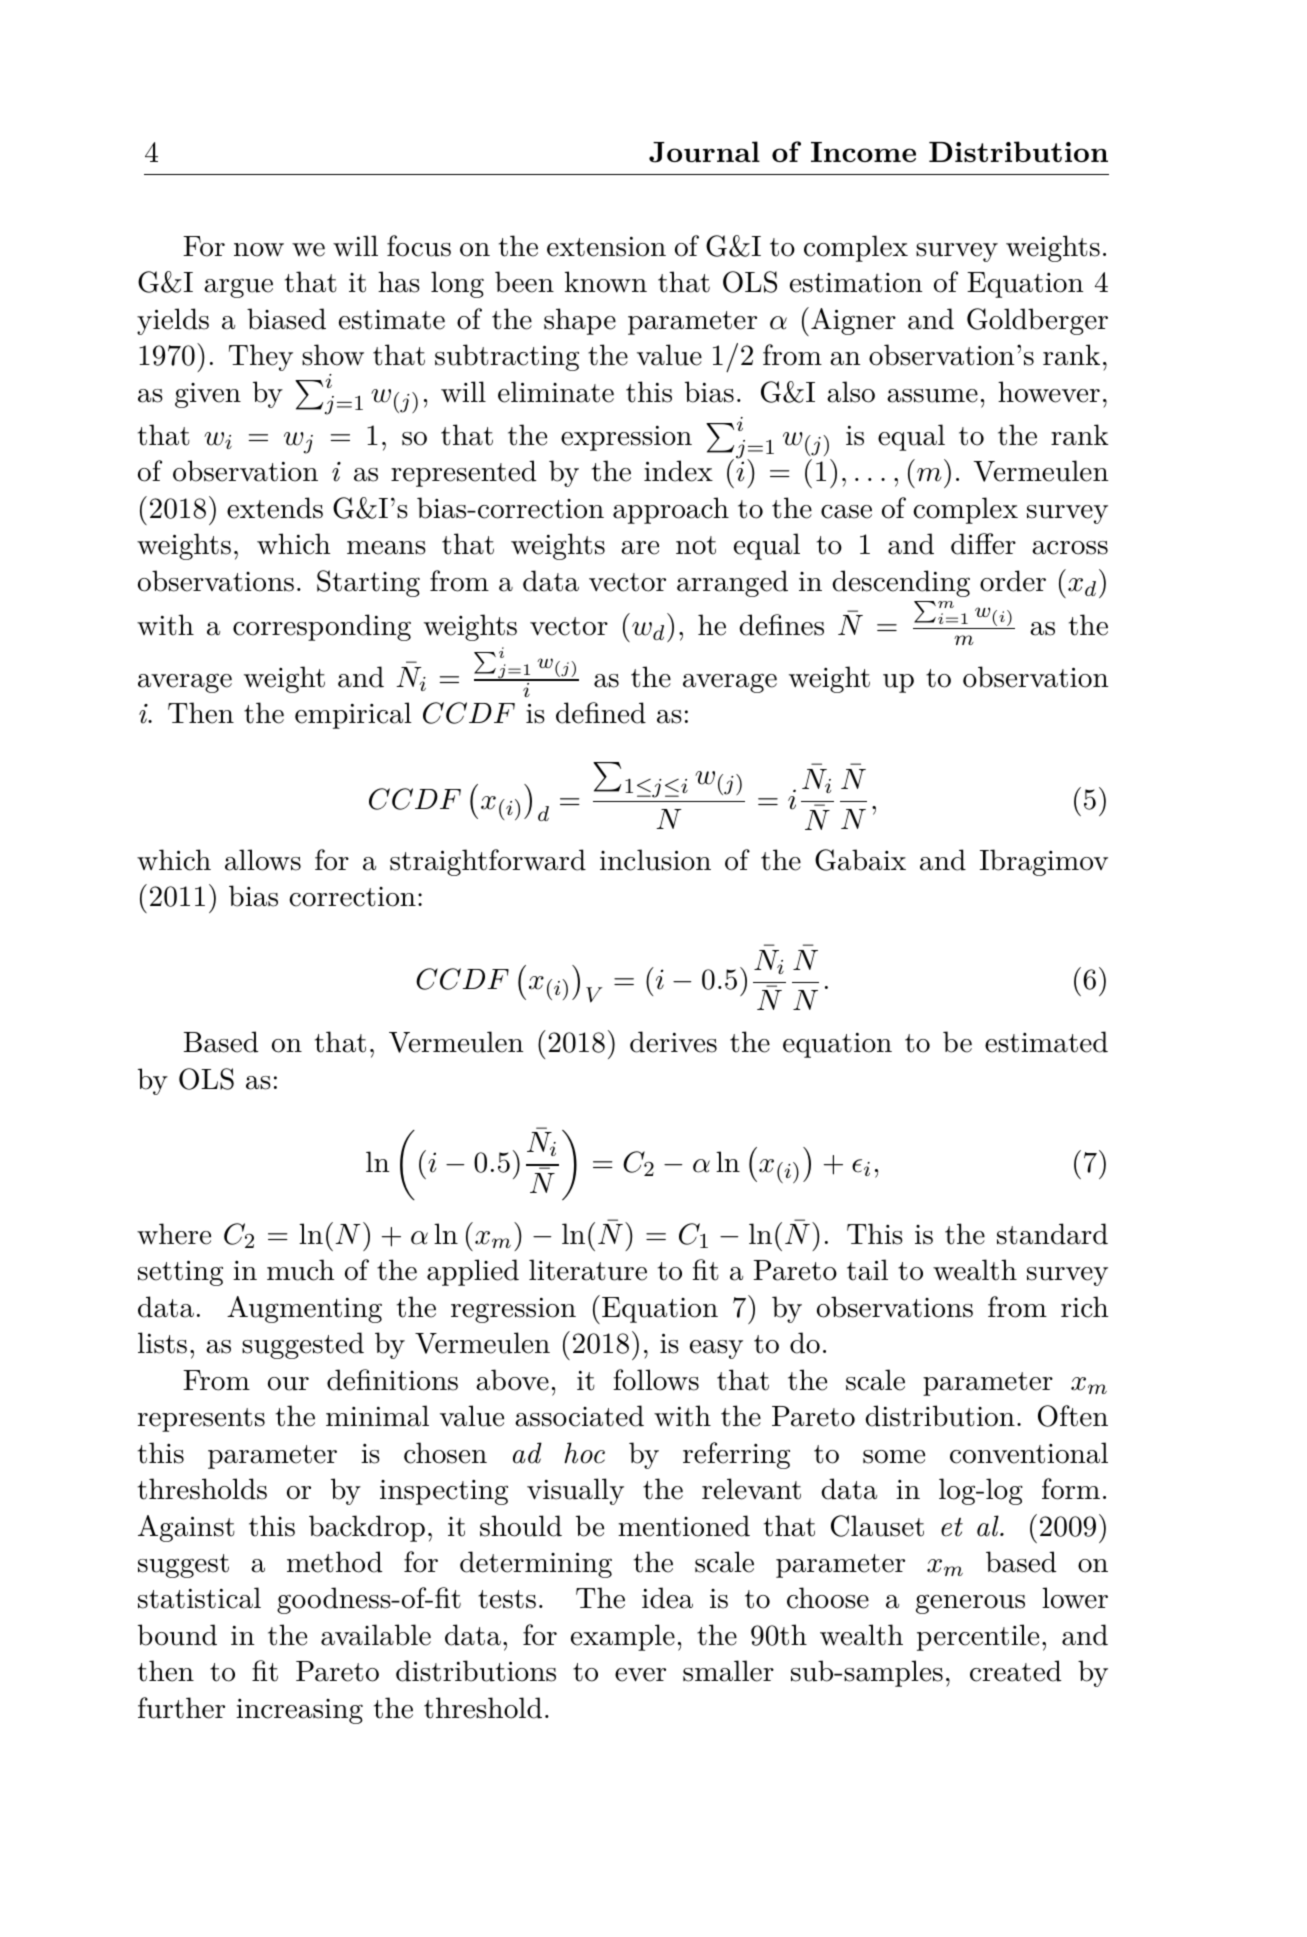 The image size is (1307, 1937). What do you see at coordinates (863, 152) in the screenshot?
I see `Income` at bounding box center [863, 152].
